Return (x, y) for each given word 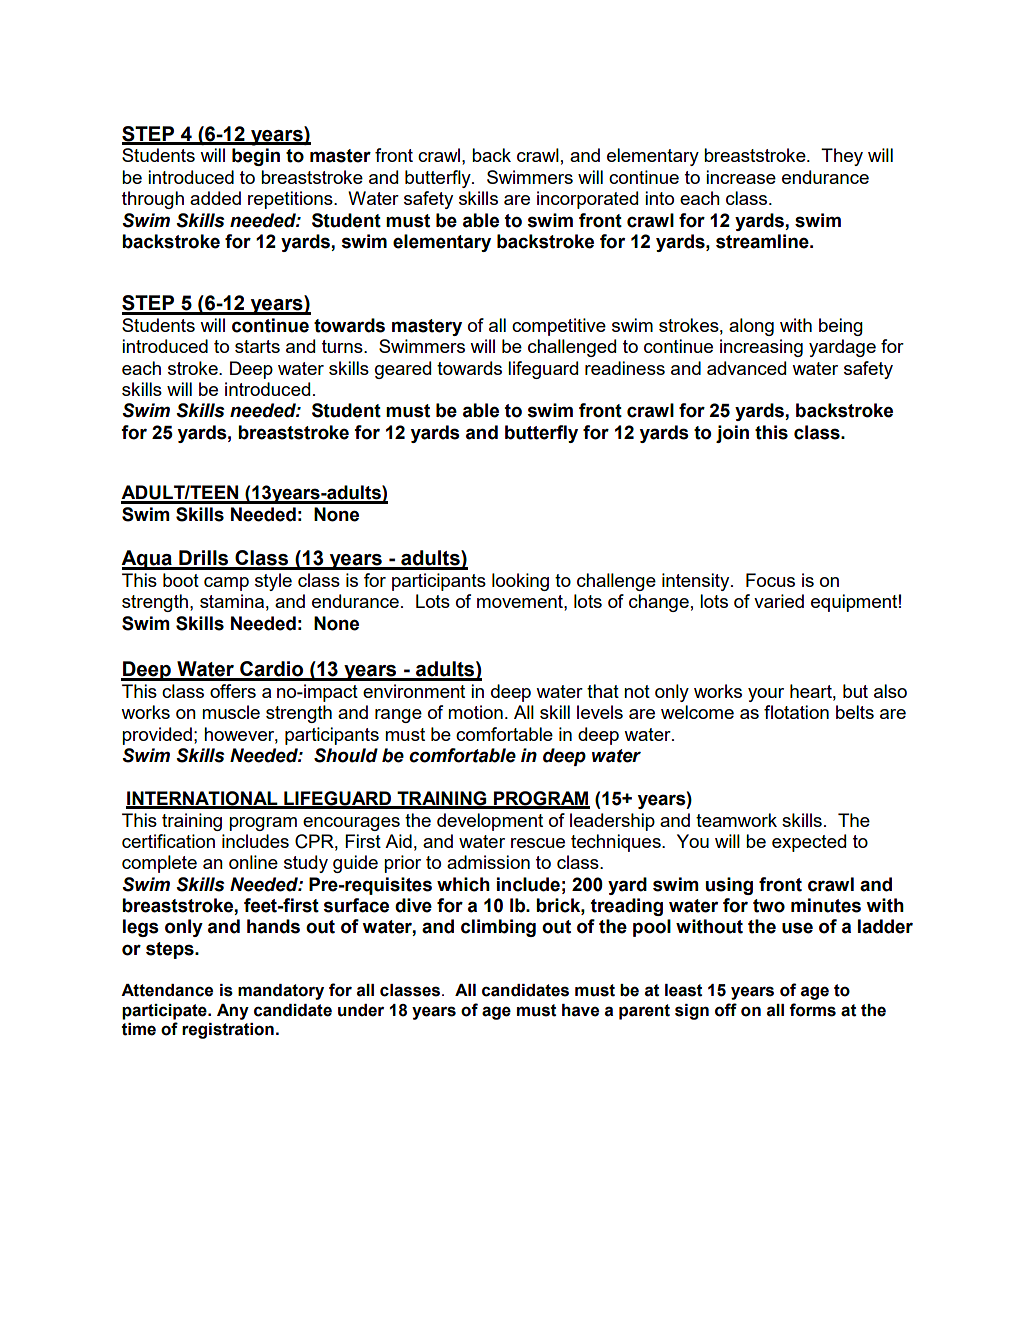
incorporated (587, 200)
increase (741, 177)
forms (812, 1010)
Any (233, 1012)
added (215, 198)
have (580, 1010)
